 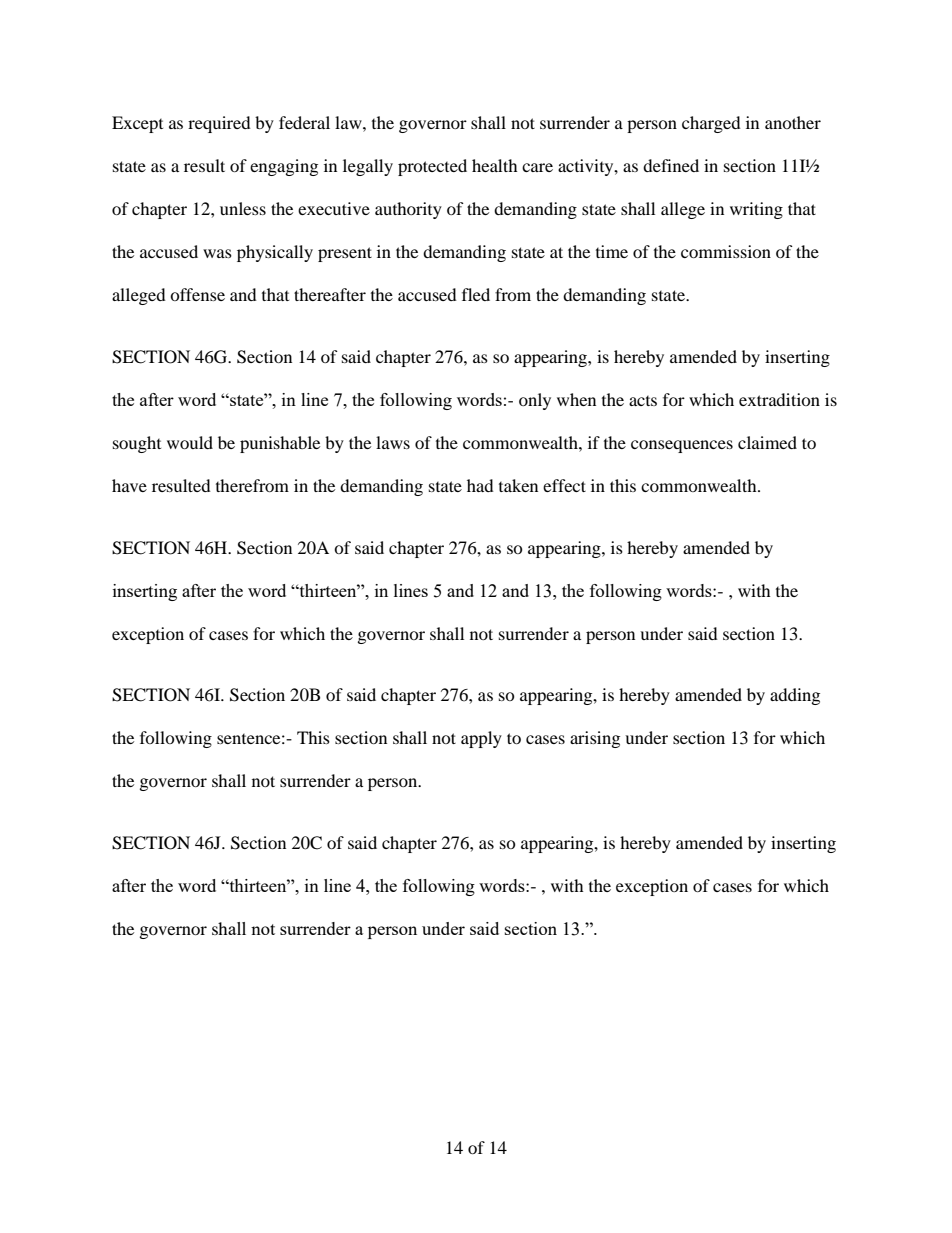 I want to click on health, so click(x=495, y=165).
